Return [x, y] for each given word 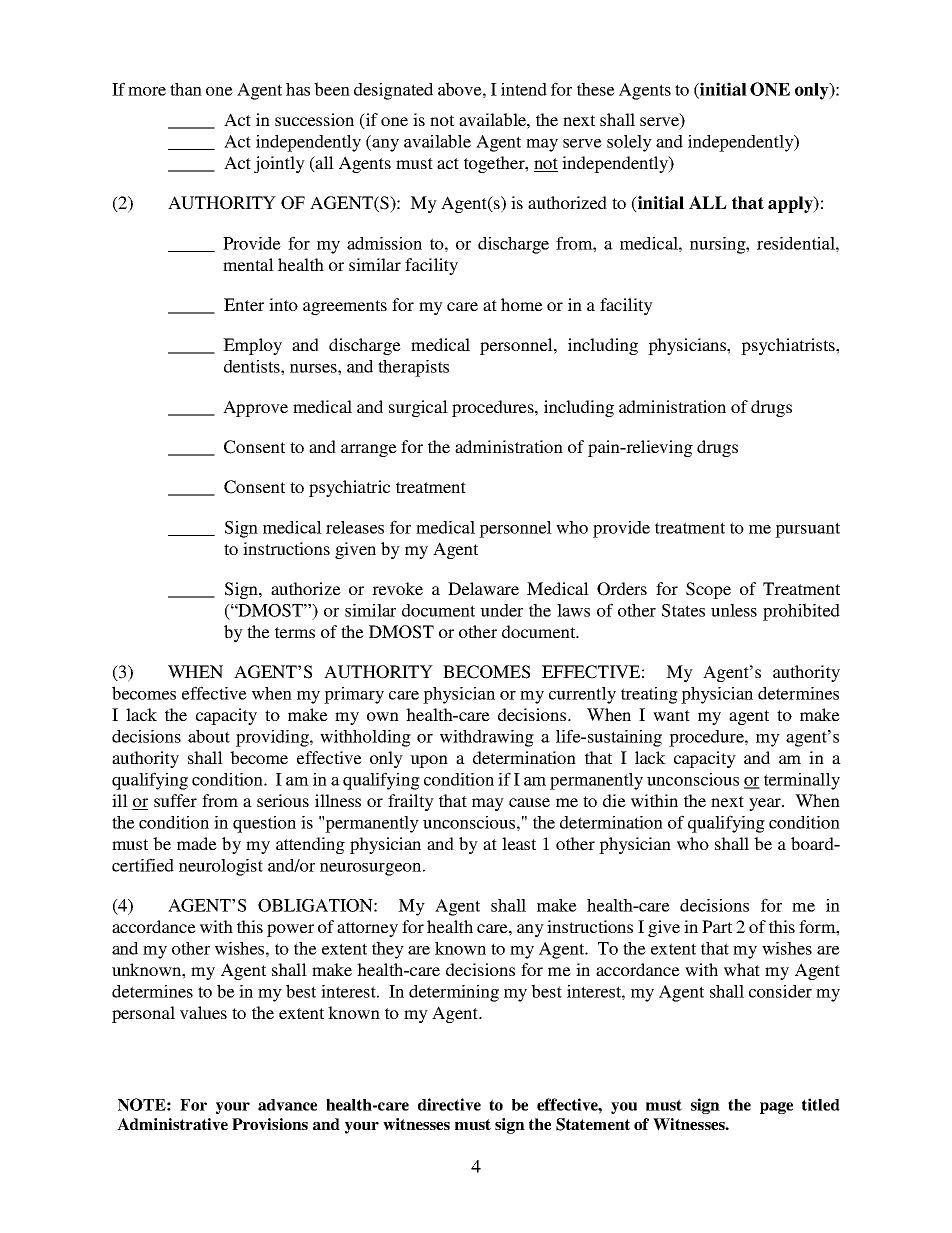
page [776, 1108]
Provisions [270, 1124]
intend [524, 89]
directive [449, 1104]
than [186, 89]
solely [629, 143]
